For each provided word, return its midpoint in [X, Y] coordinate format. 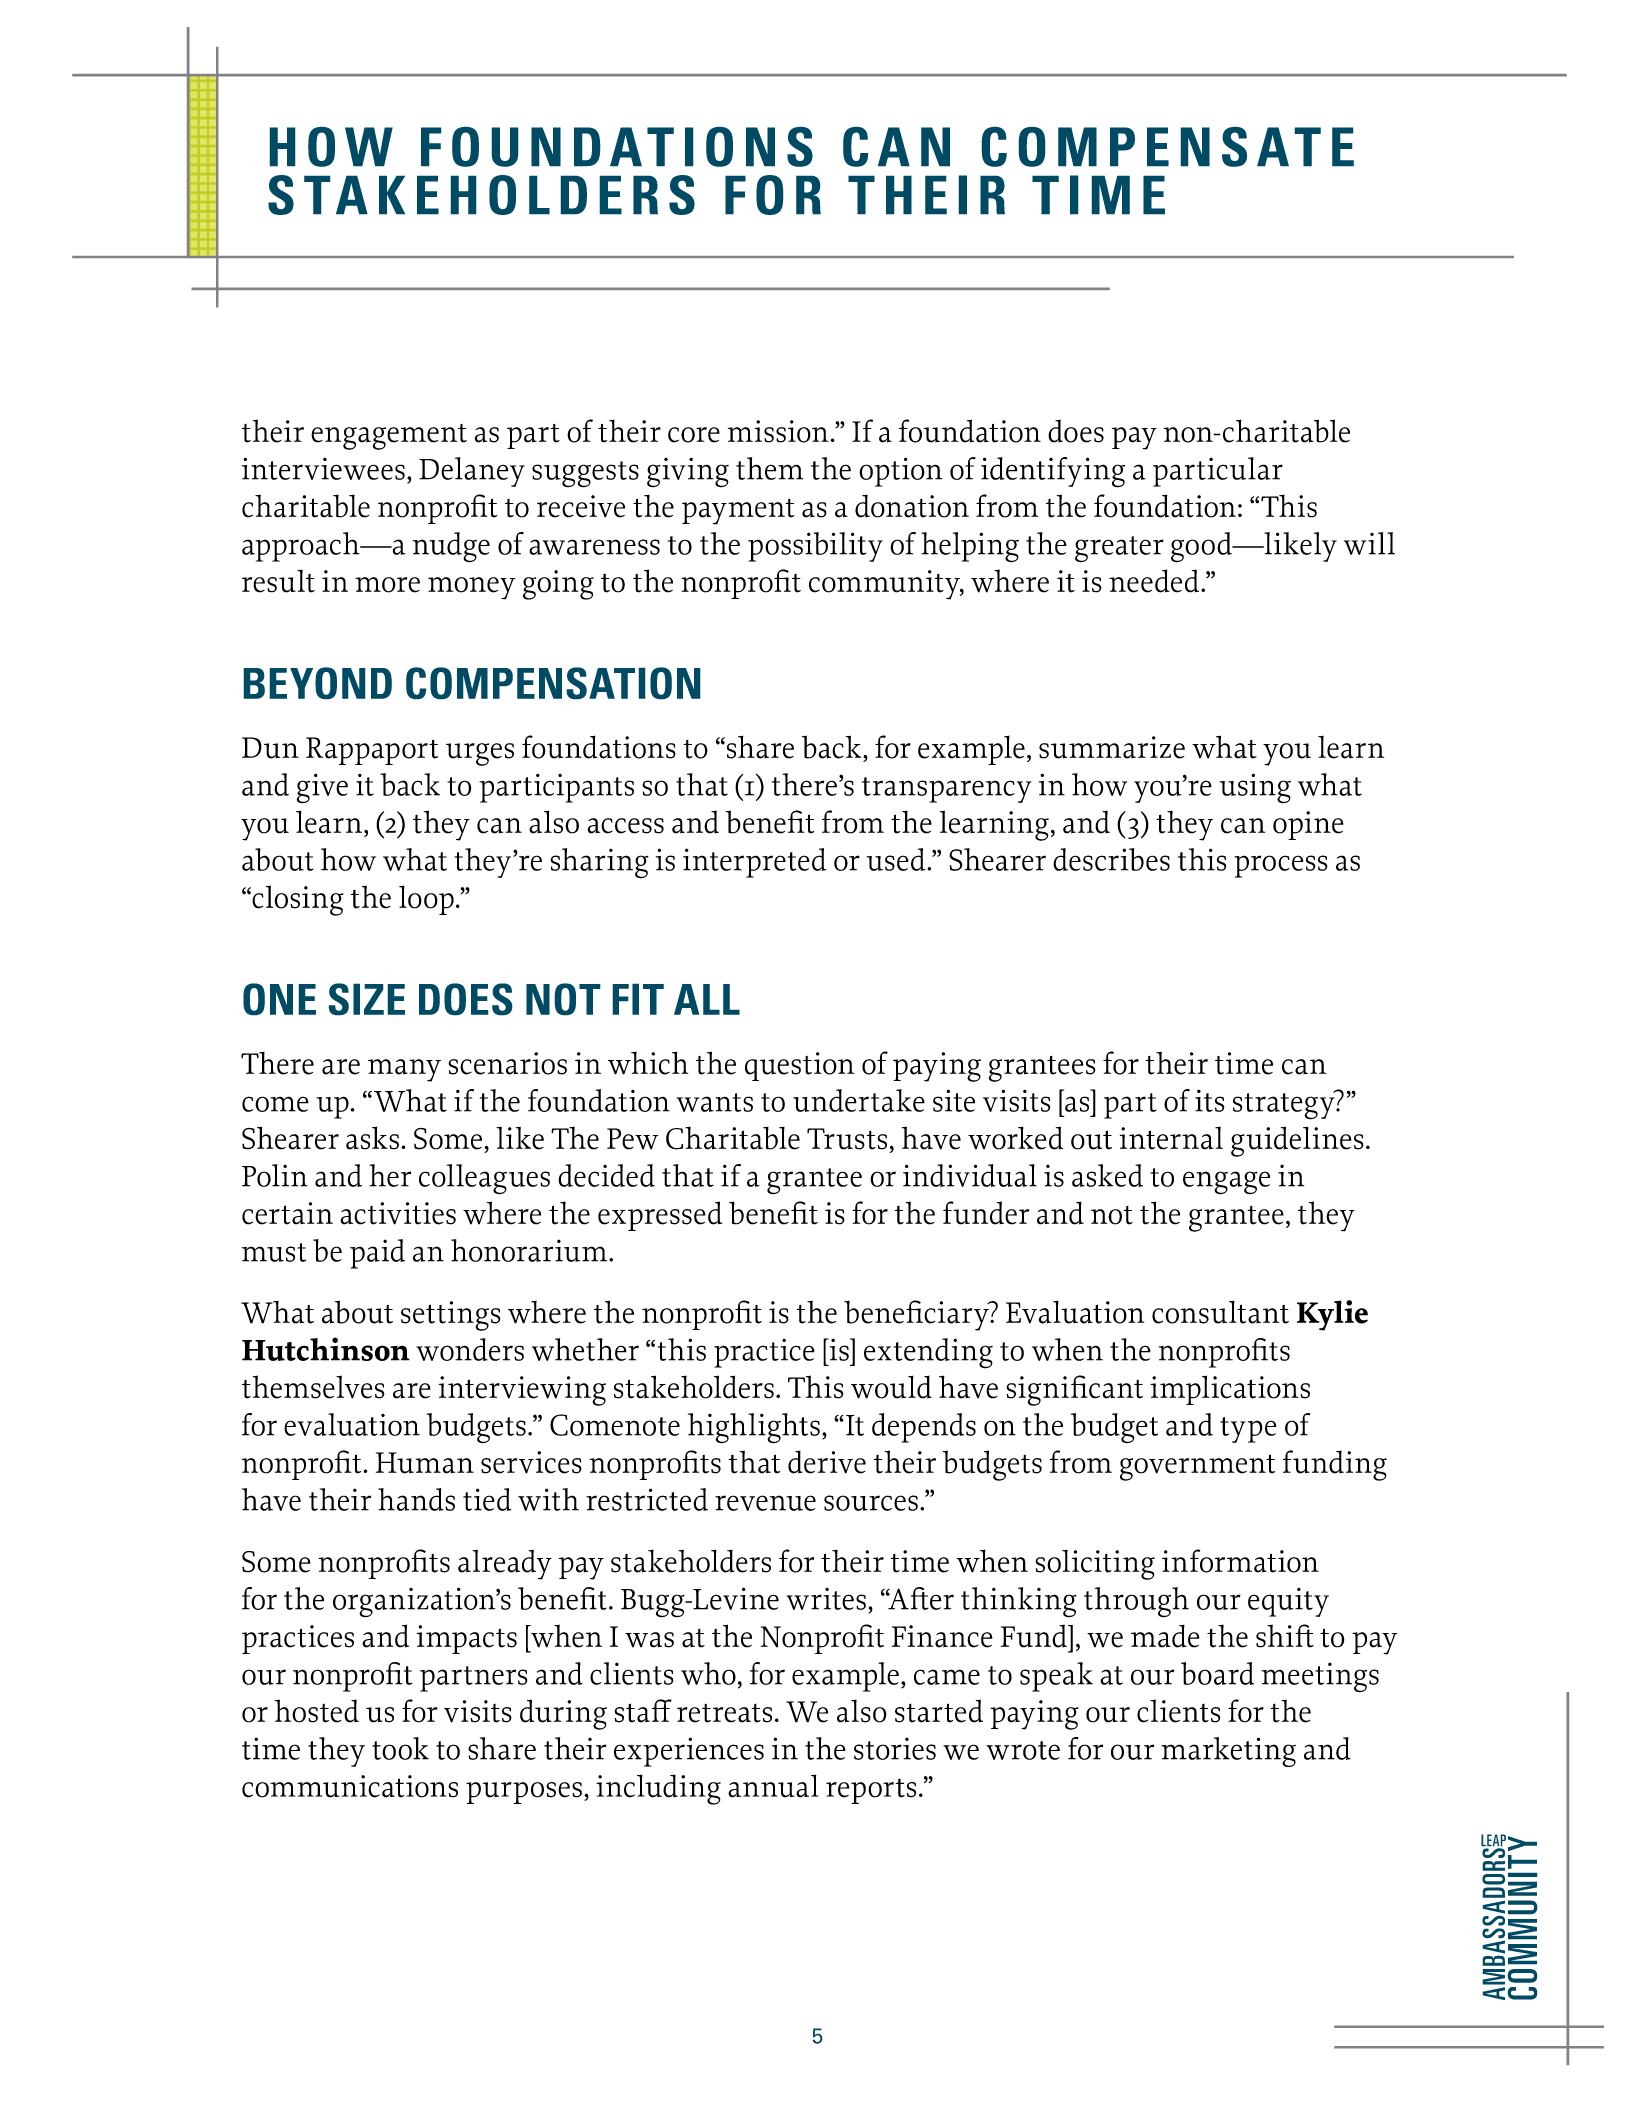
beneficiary [917, 1315]
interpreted [754, 863]
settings [450, 1316]
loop [426, 900]
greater [1119, 549]
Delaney [472, 472]
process [1281, 866]
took [400, 1748]
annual [773, 1786]
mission [778, 431]
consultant [1220, 1312]
